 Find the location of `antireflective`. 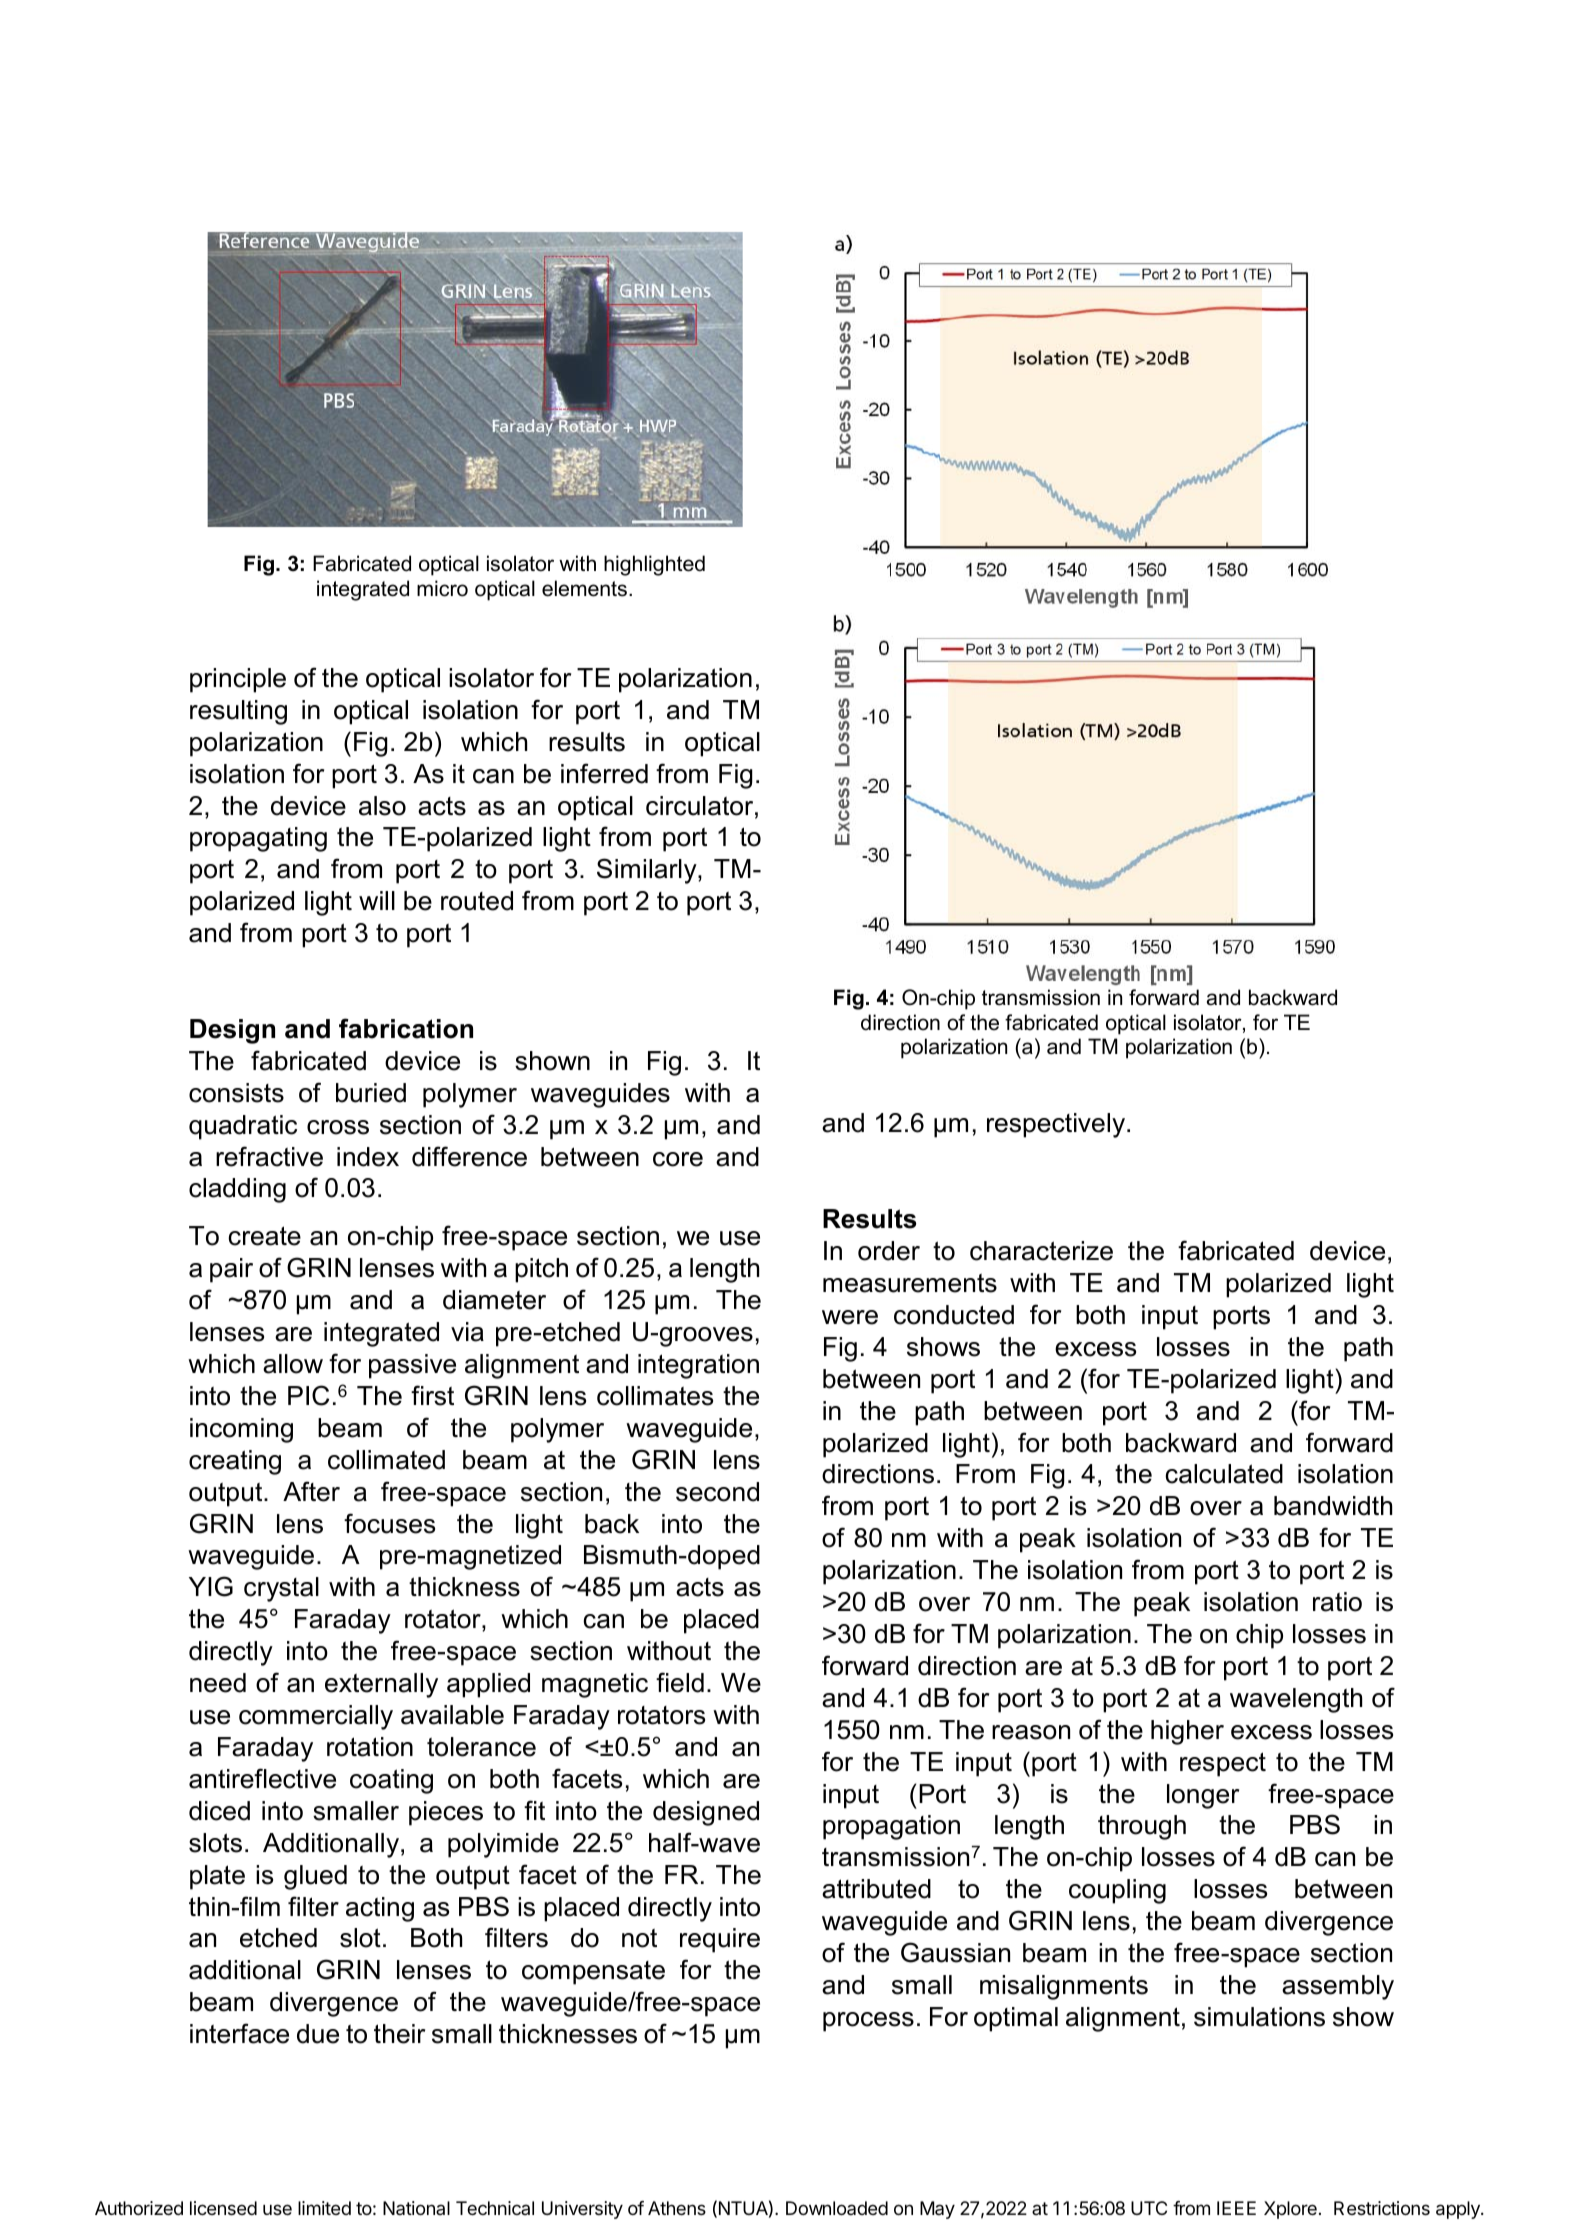

antireflective is located at coordinates (262, 1778).
